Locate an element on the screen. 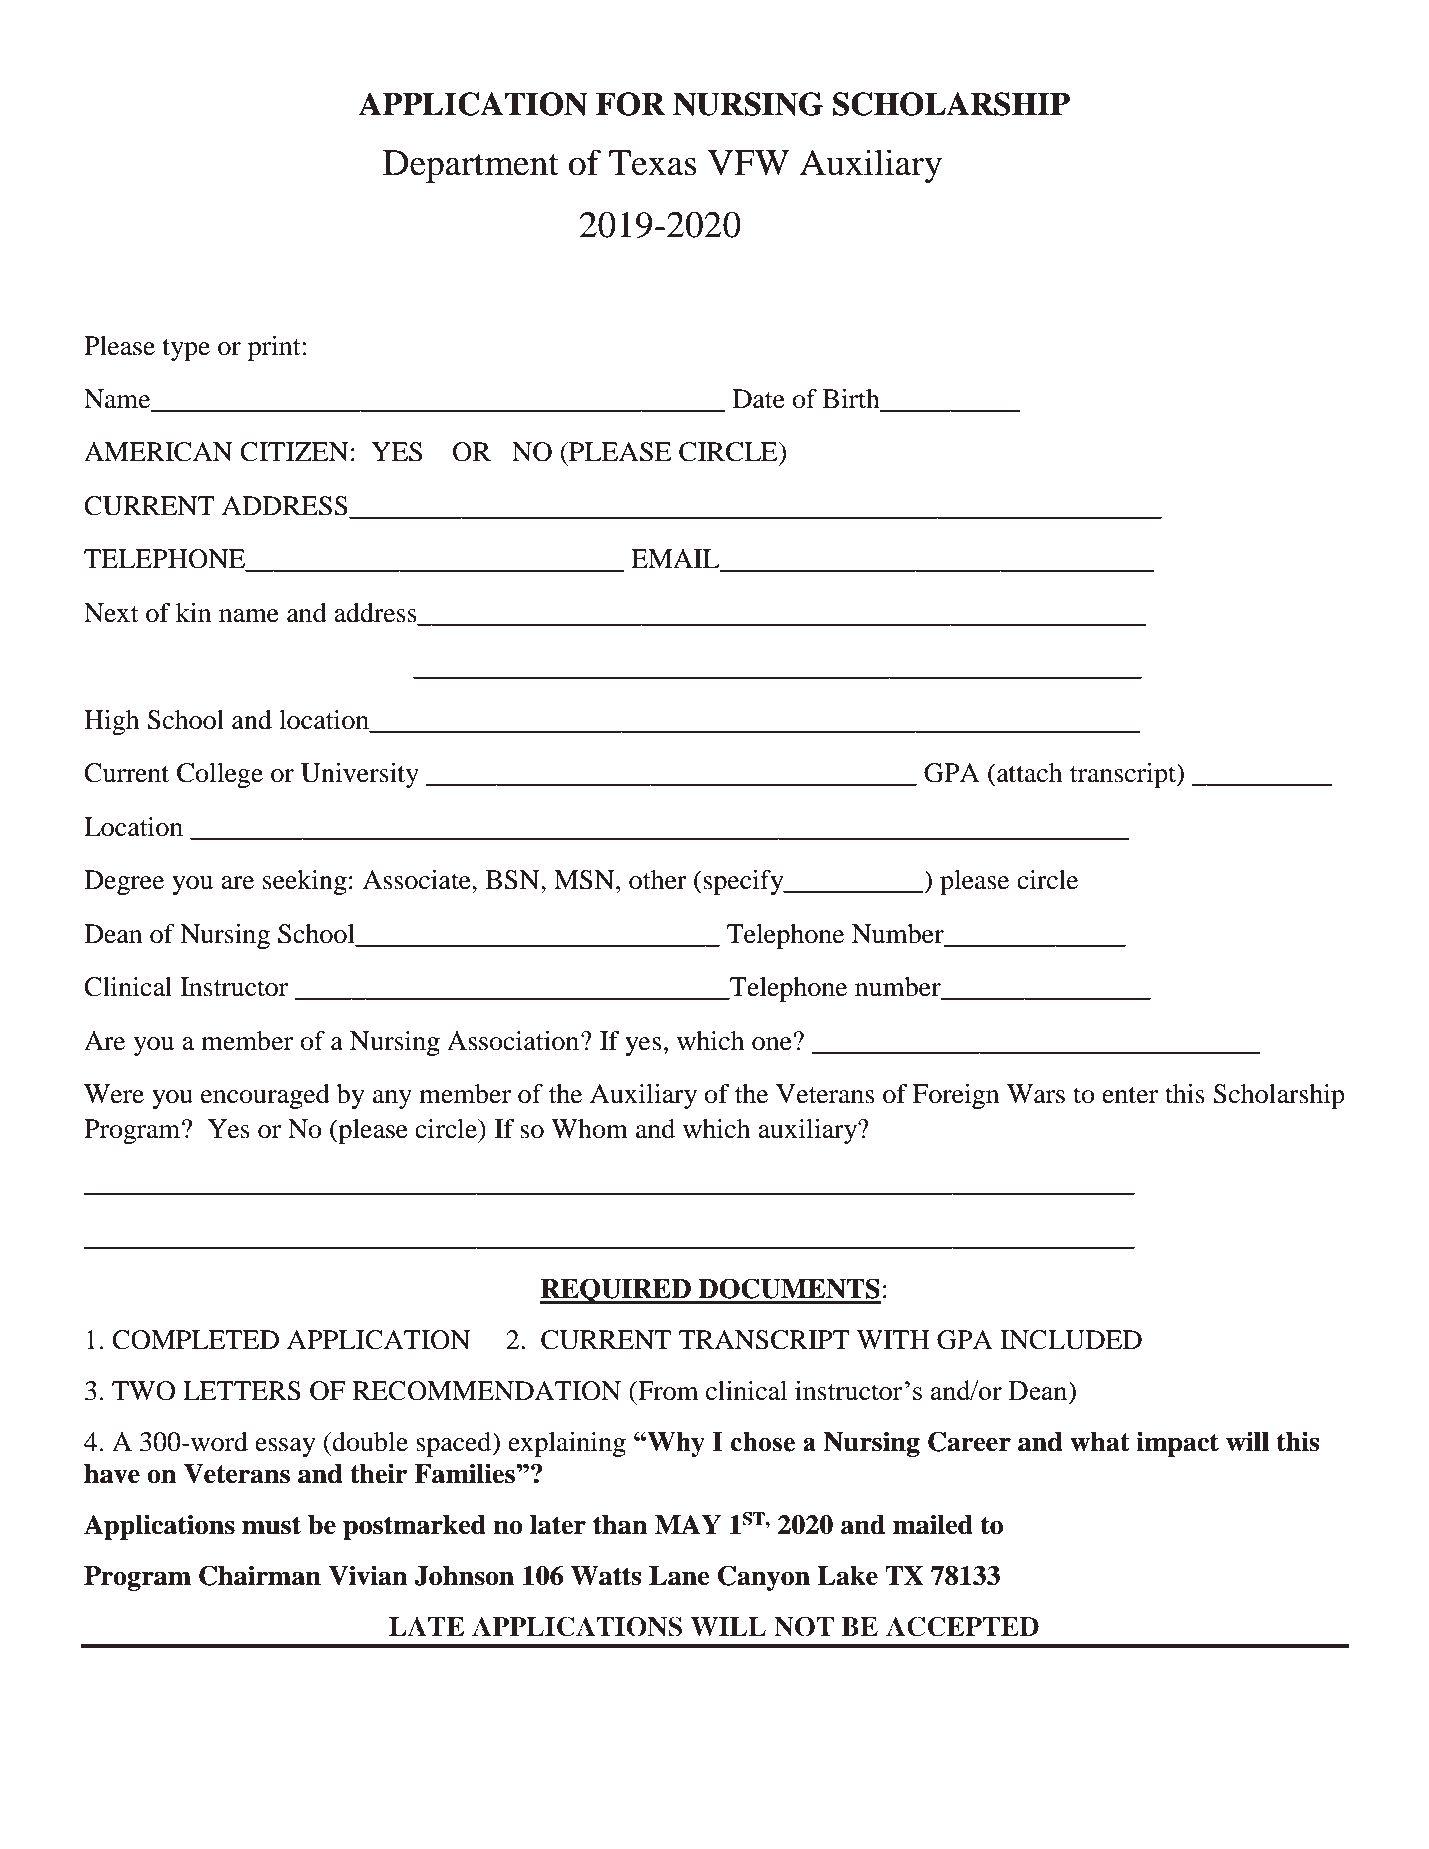  attach is located at coordinates (1028, 773).
